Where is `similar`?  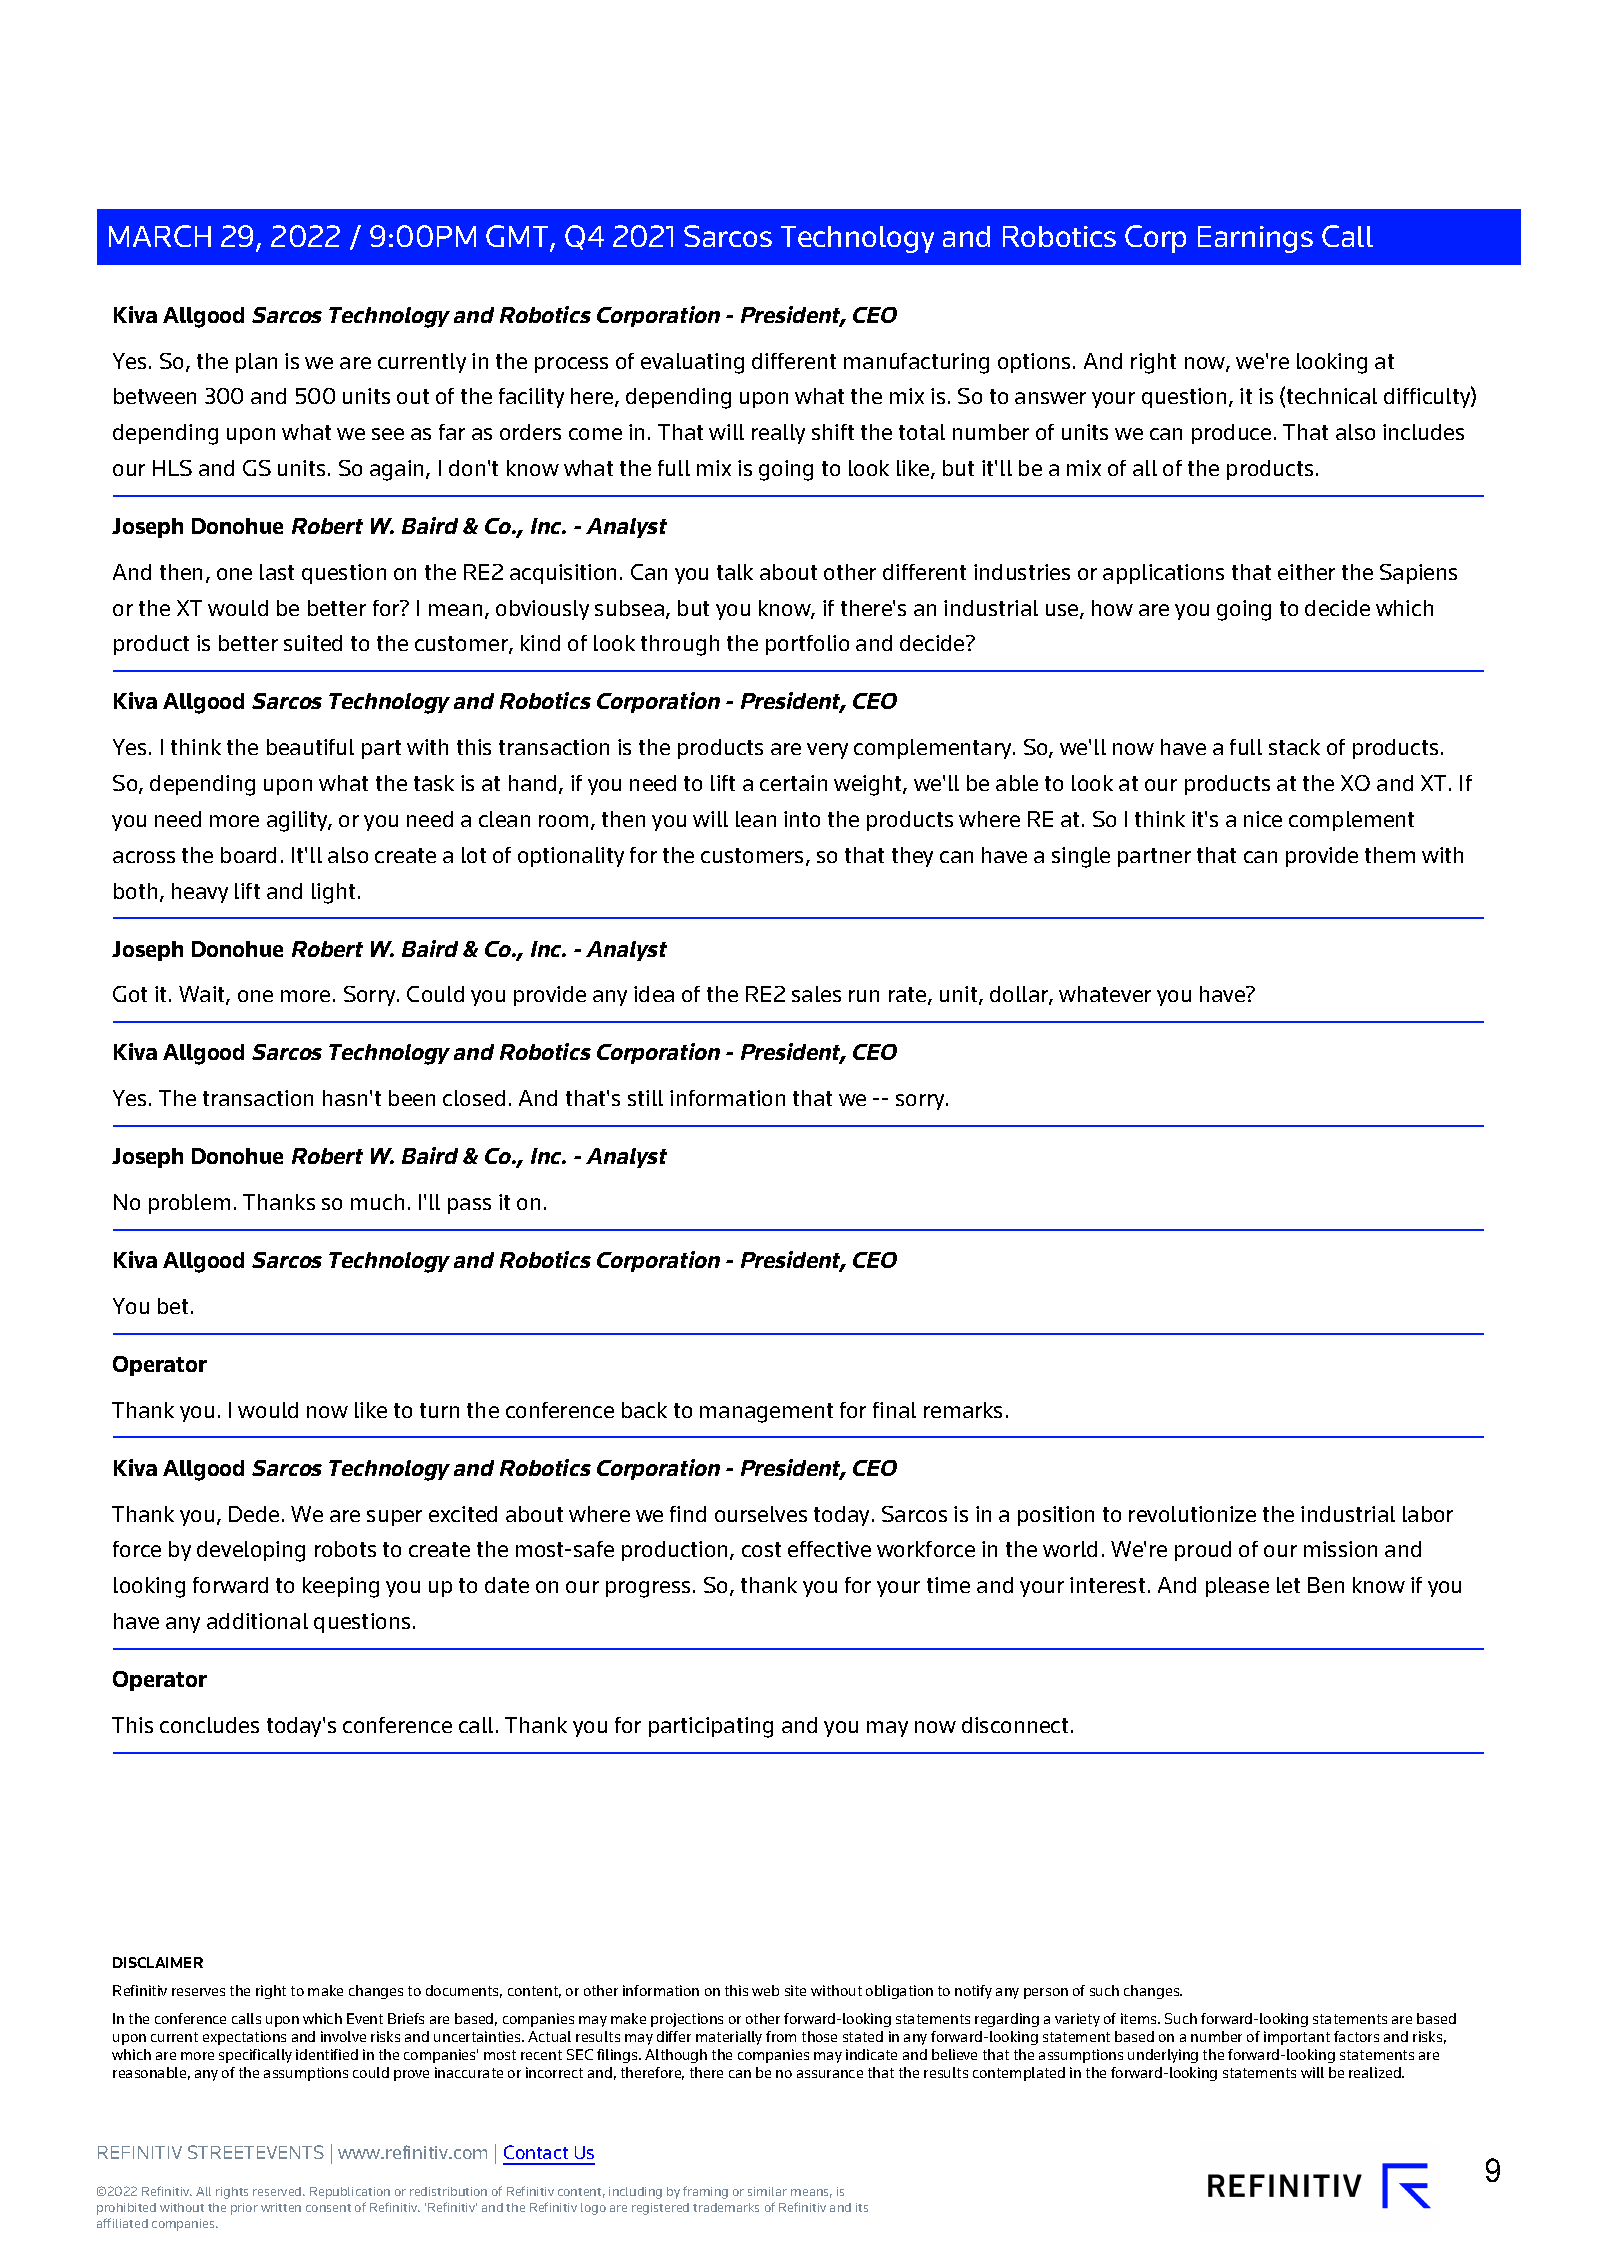
similar is located at coordinates (767, 2191).
